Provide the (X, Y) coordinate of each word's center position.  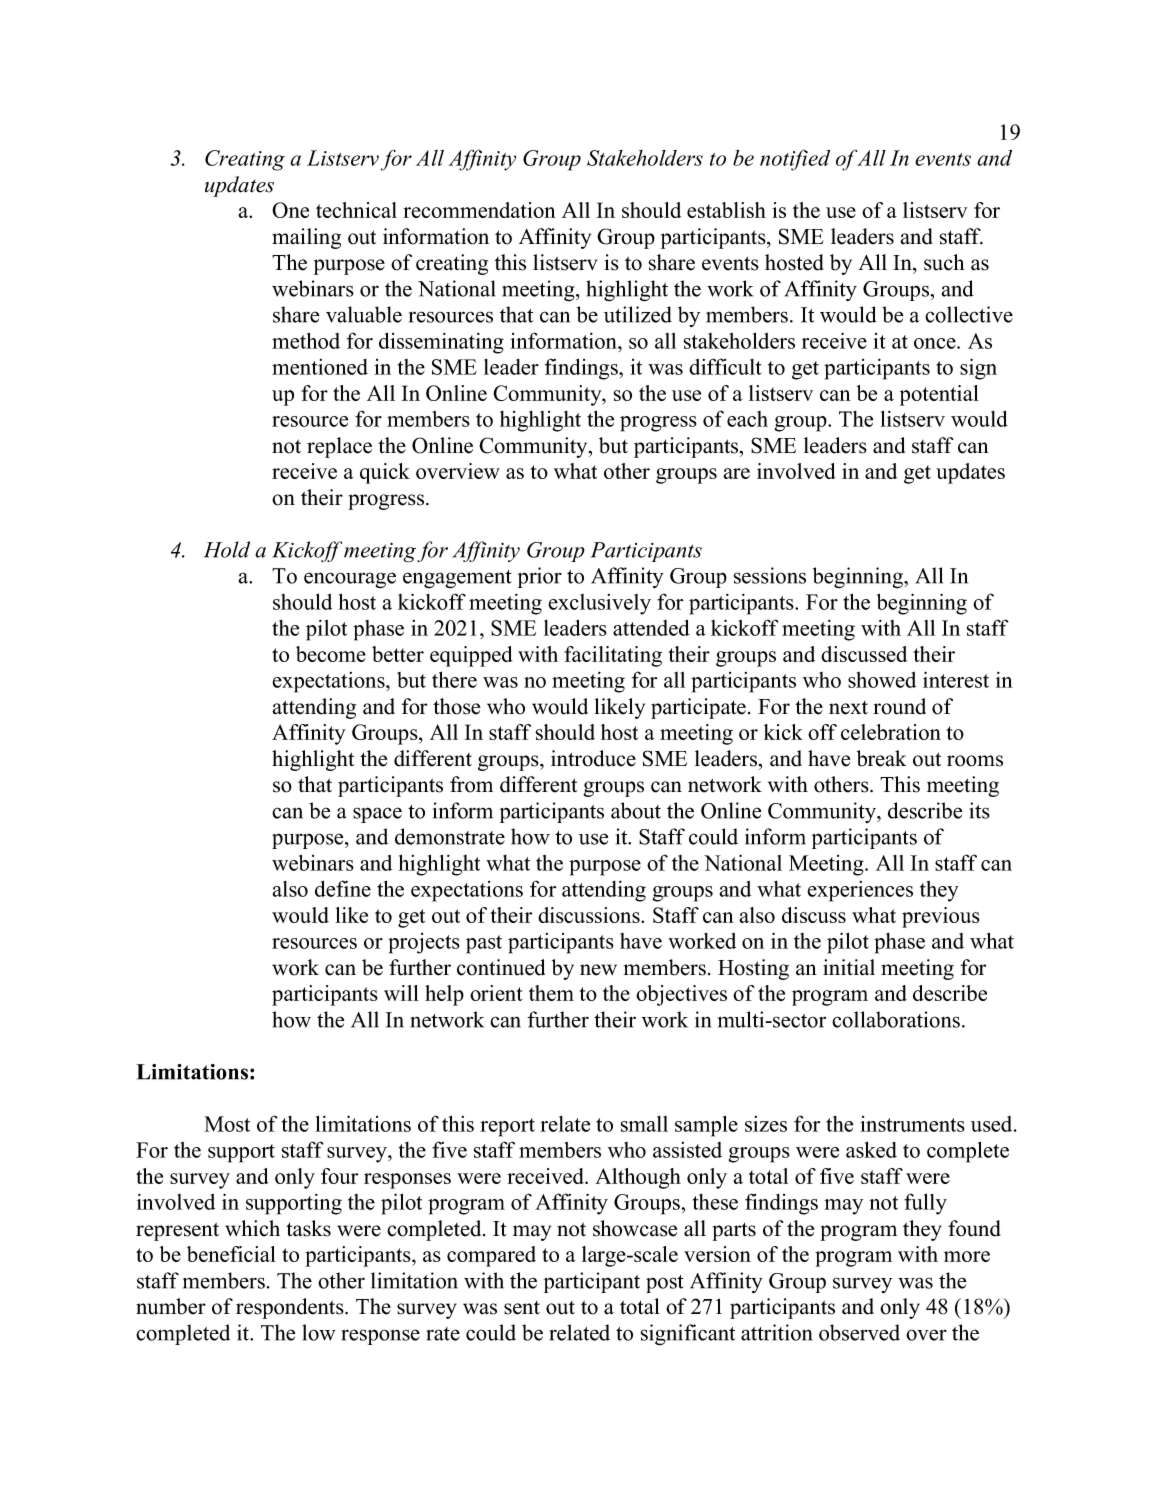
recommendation (479, 210)
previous (941, 917)
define (343, 888)
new (598, 970)
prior (540, 577)
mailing (306, 238)
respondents (291, 1308)
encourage (350, 580)
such (944, 262)
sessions (770, 575)
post (665, 1284)
